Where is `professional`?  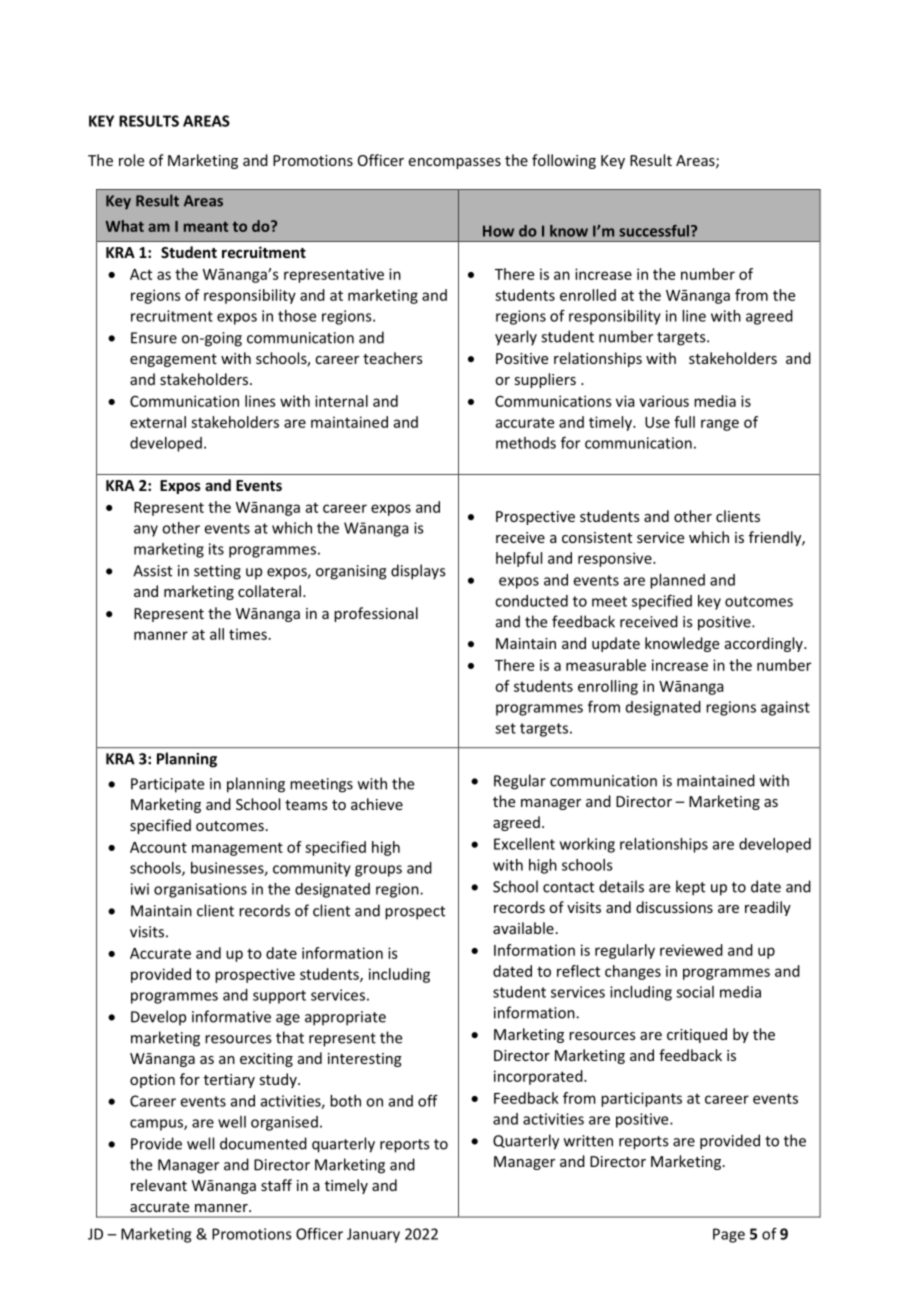 professional is located at coordinates (376, 614).
